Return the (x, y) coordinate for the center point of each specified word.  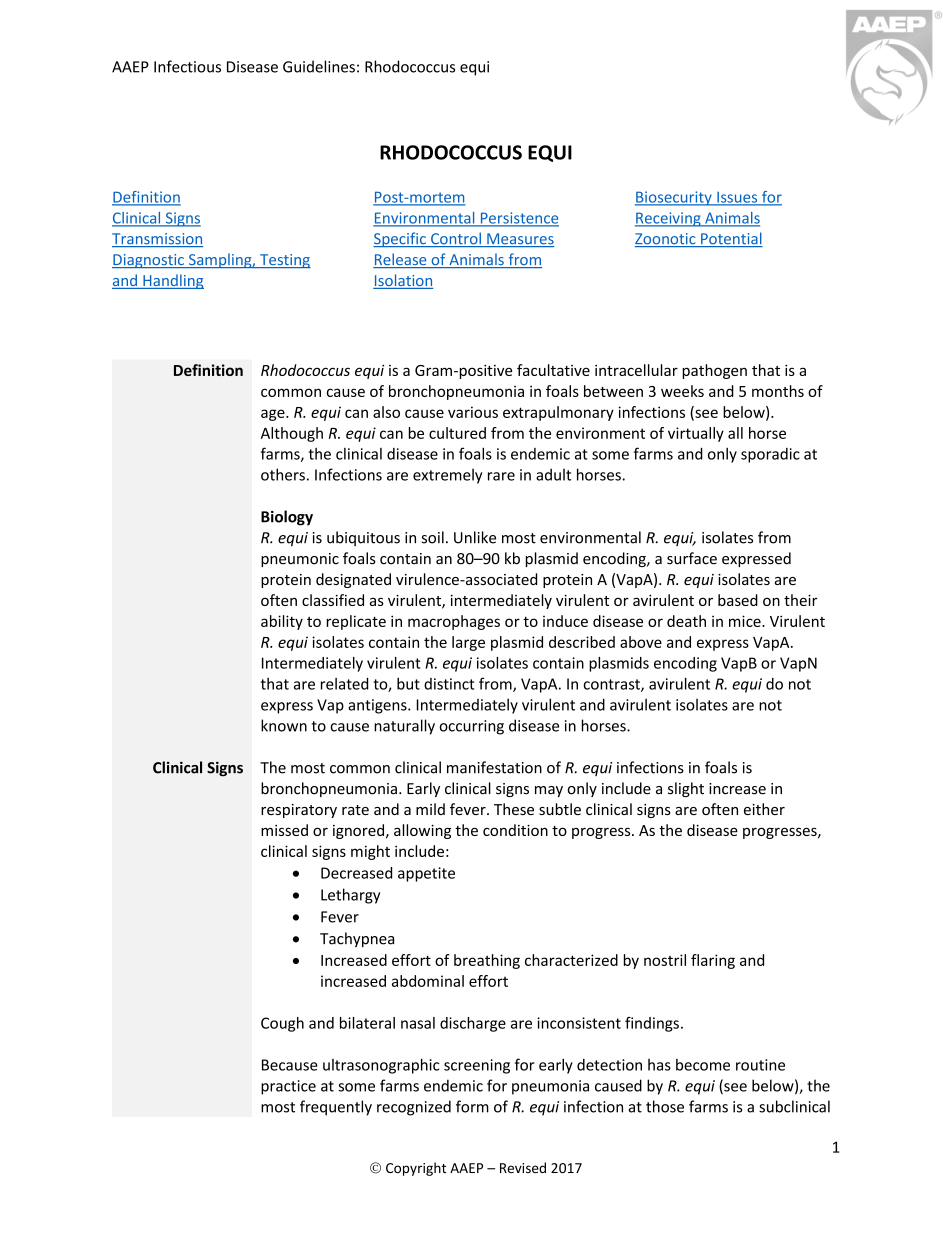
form (472, 1106)
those (665, 1106)
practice (288, 1087)
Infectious (187, 66)
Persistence (518, 219)
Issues (737, 198)
